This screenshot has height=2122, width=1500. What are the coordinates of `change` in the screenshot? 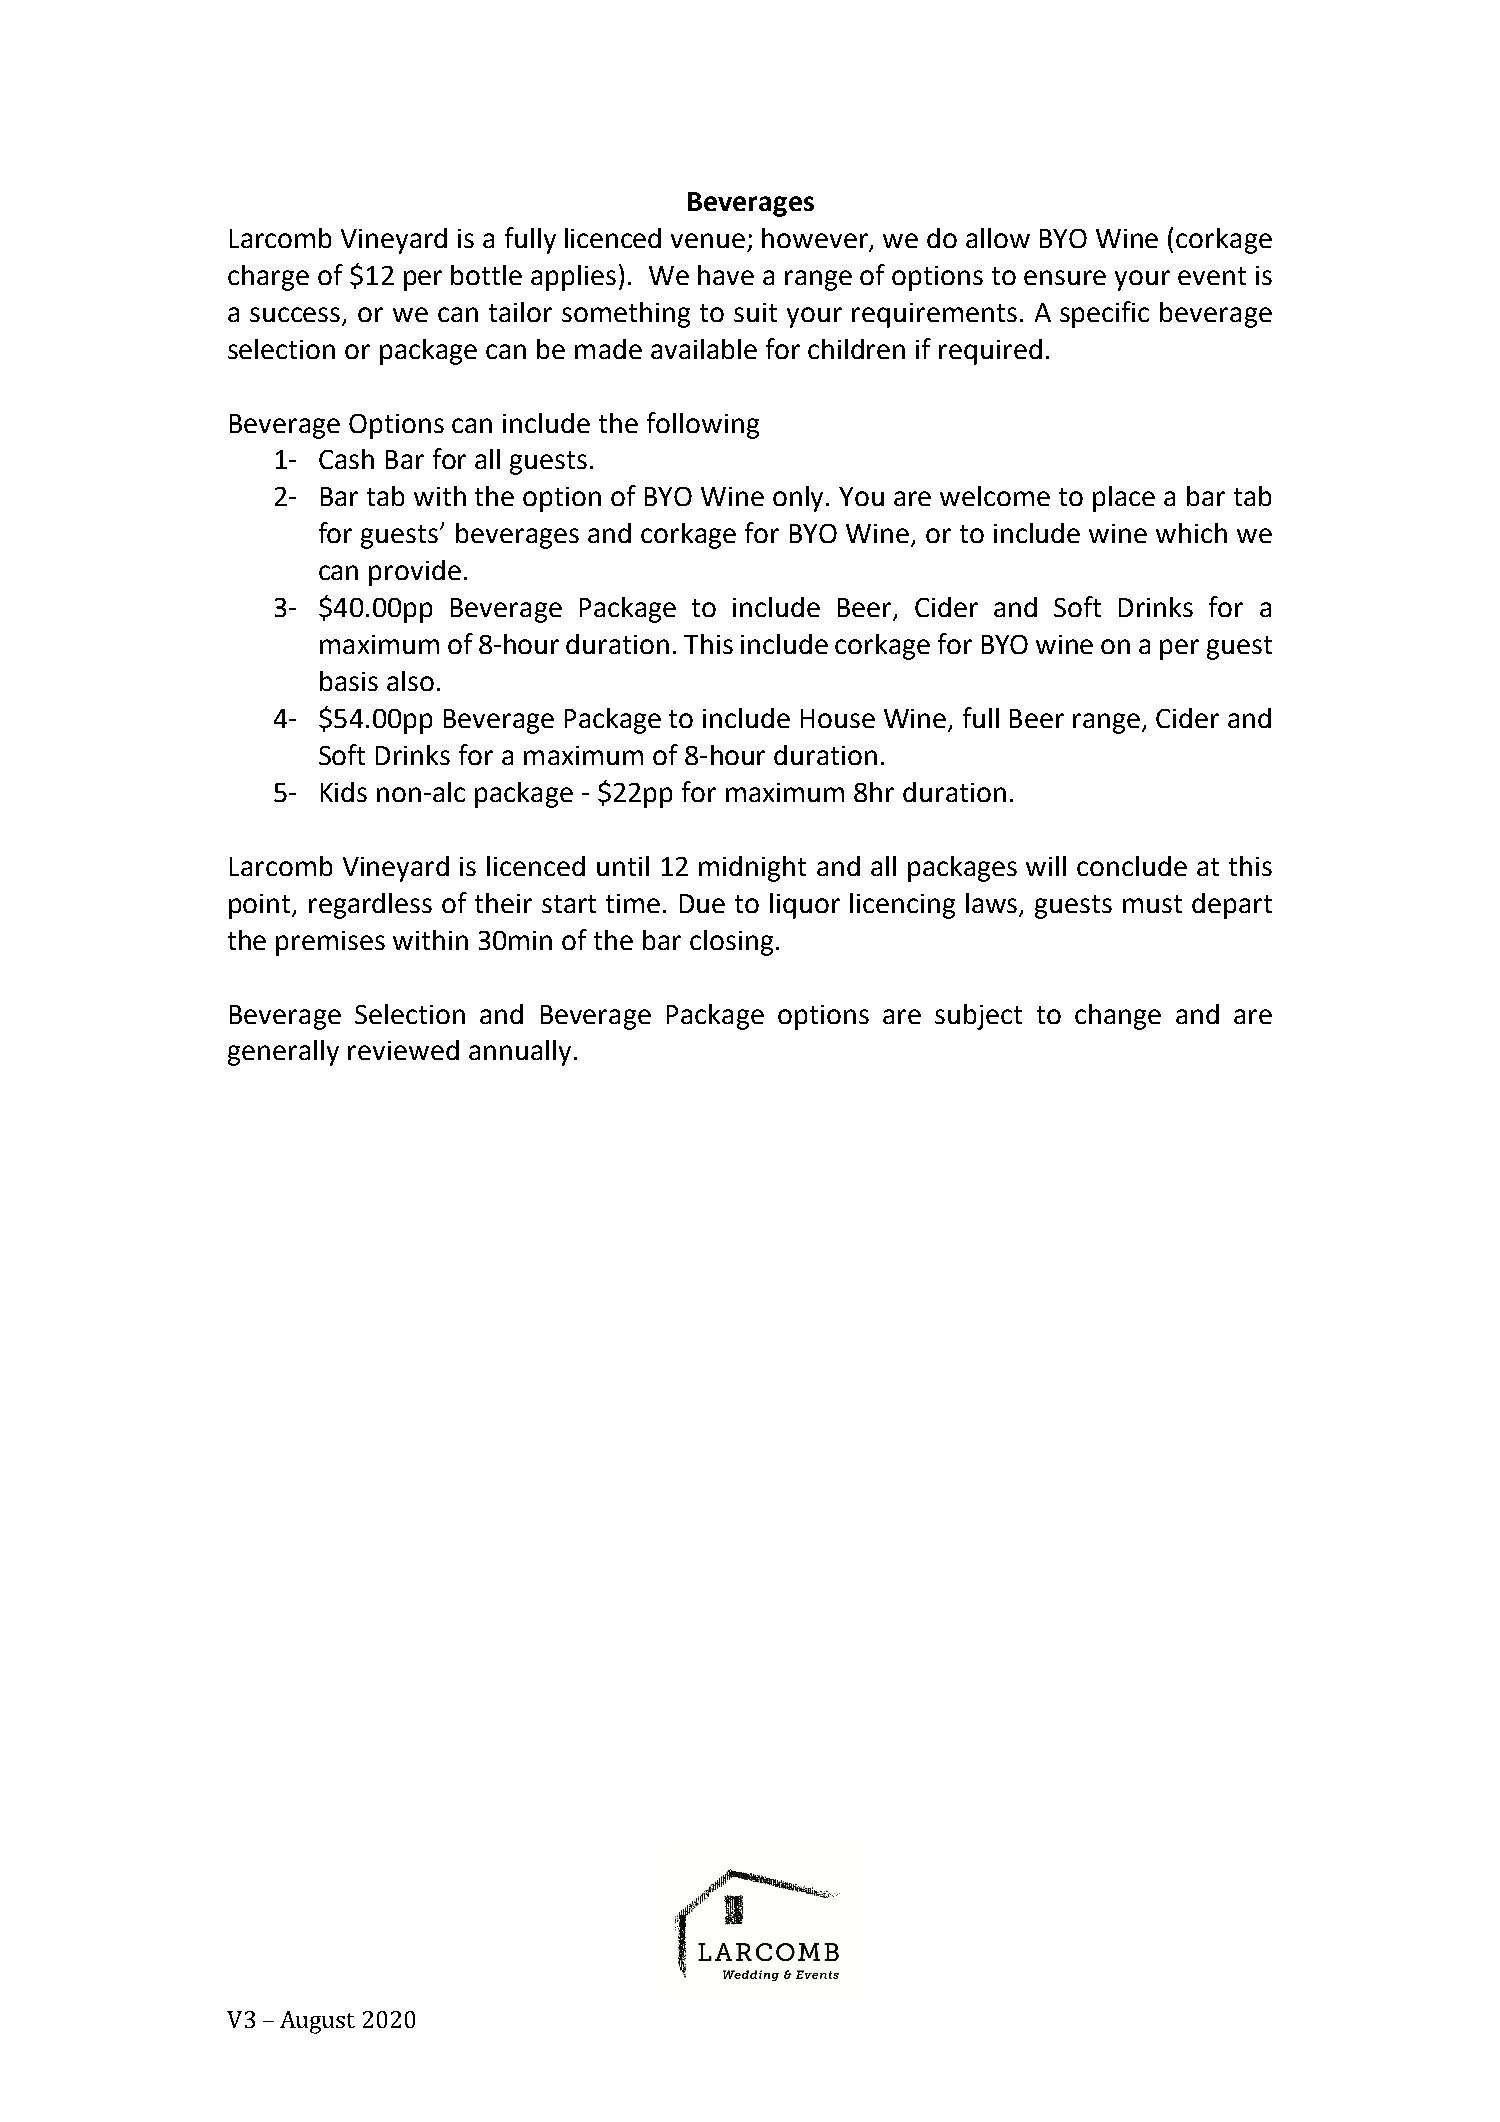 It's located at (1118, 1017).
